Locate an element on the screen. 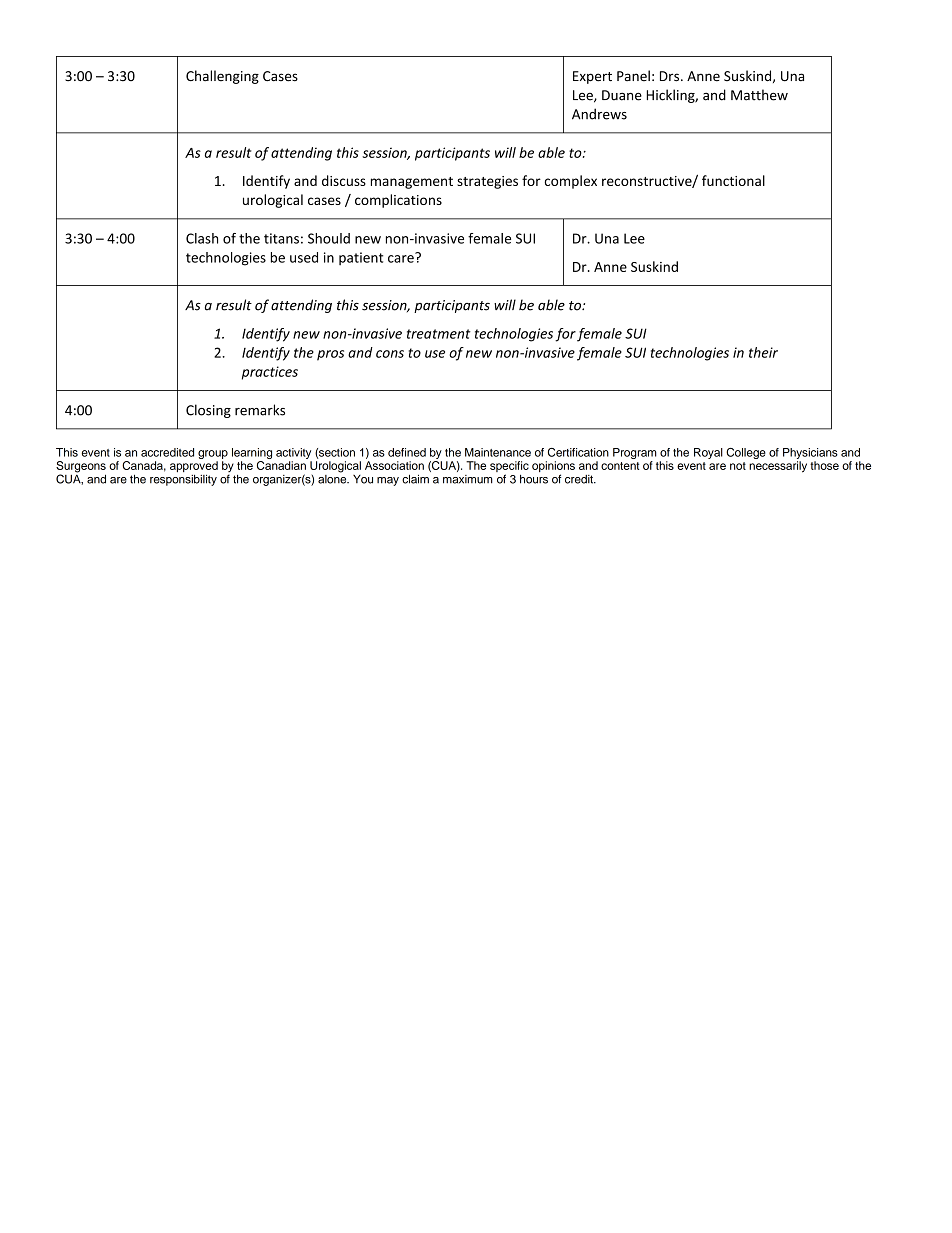 This screenshot has width=952, height=1233. not is located at coordinates (738, 466).
